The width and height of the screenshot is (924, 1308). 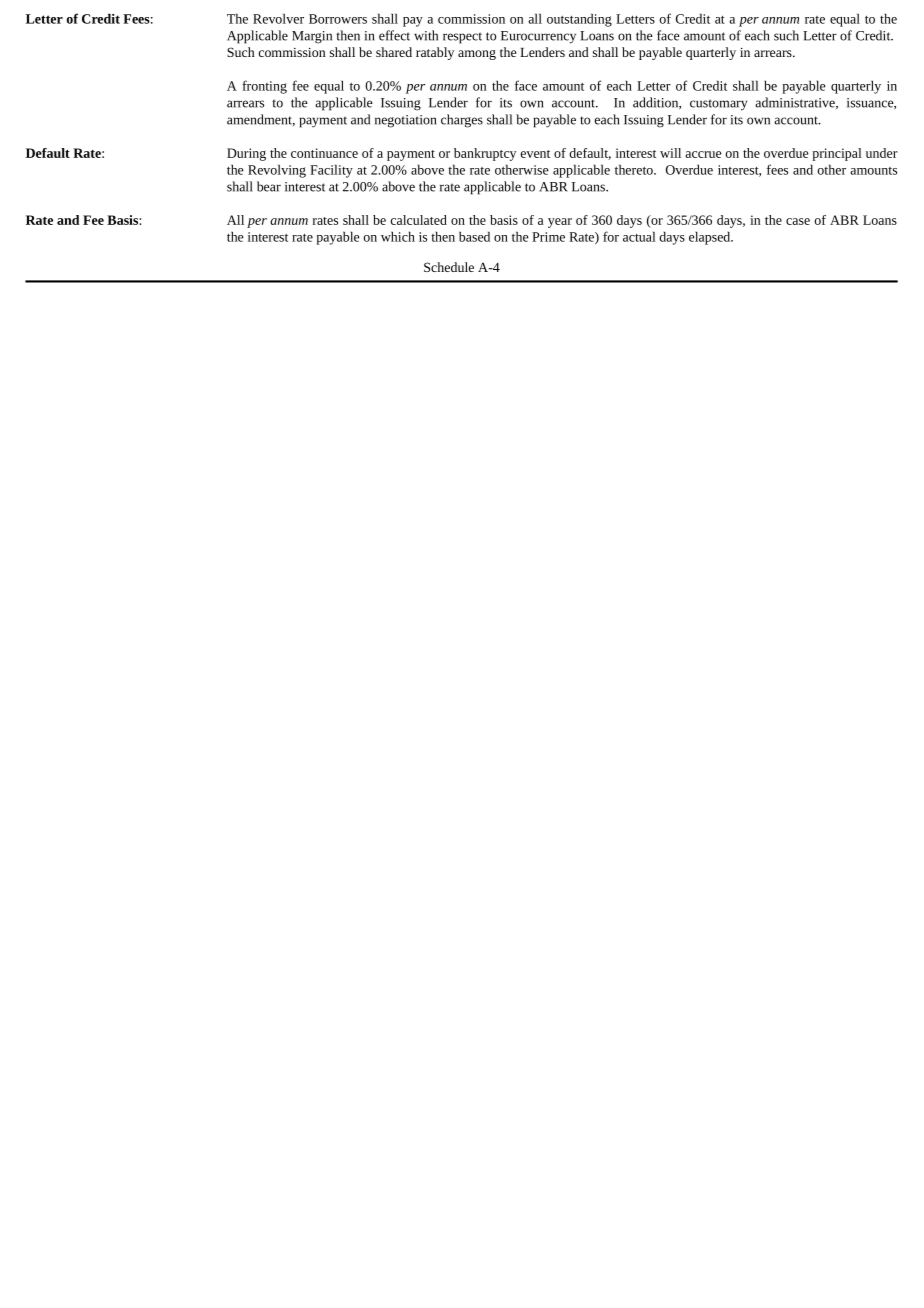 I want to click on Schedule, so click(x=449, y=267).
